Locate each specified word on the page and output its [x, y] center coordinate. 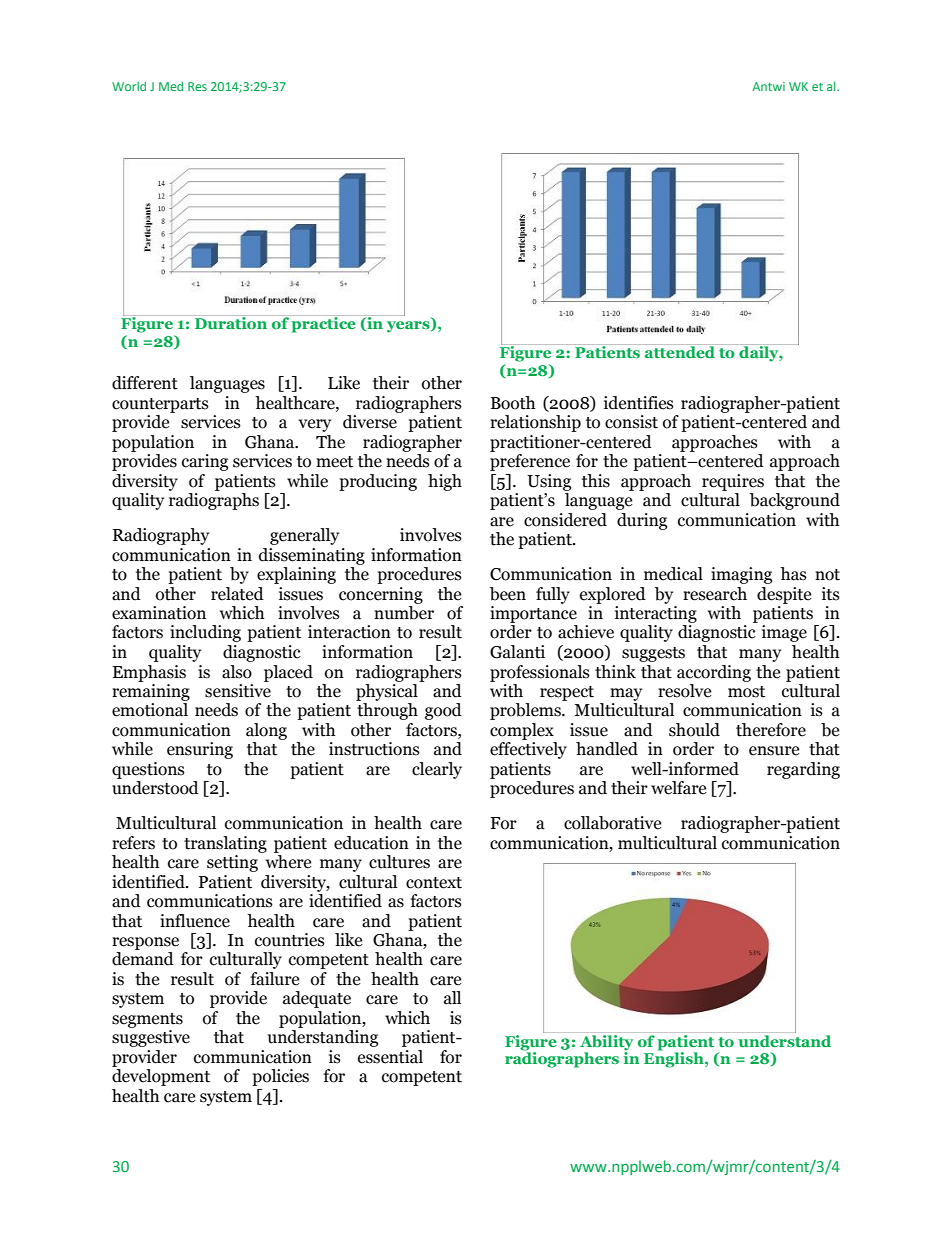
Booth [513, 403]
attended [680, 351]
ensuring [200, 750]
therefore [771, 730]
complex [522, 731]
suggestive [151, 1038]
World [129, 86]
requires [733, 482]
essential [390, 1057]
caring [205, 462]
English [675, 1059]
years [409, 327]
